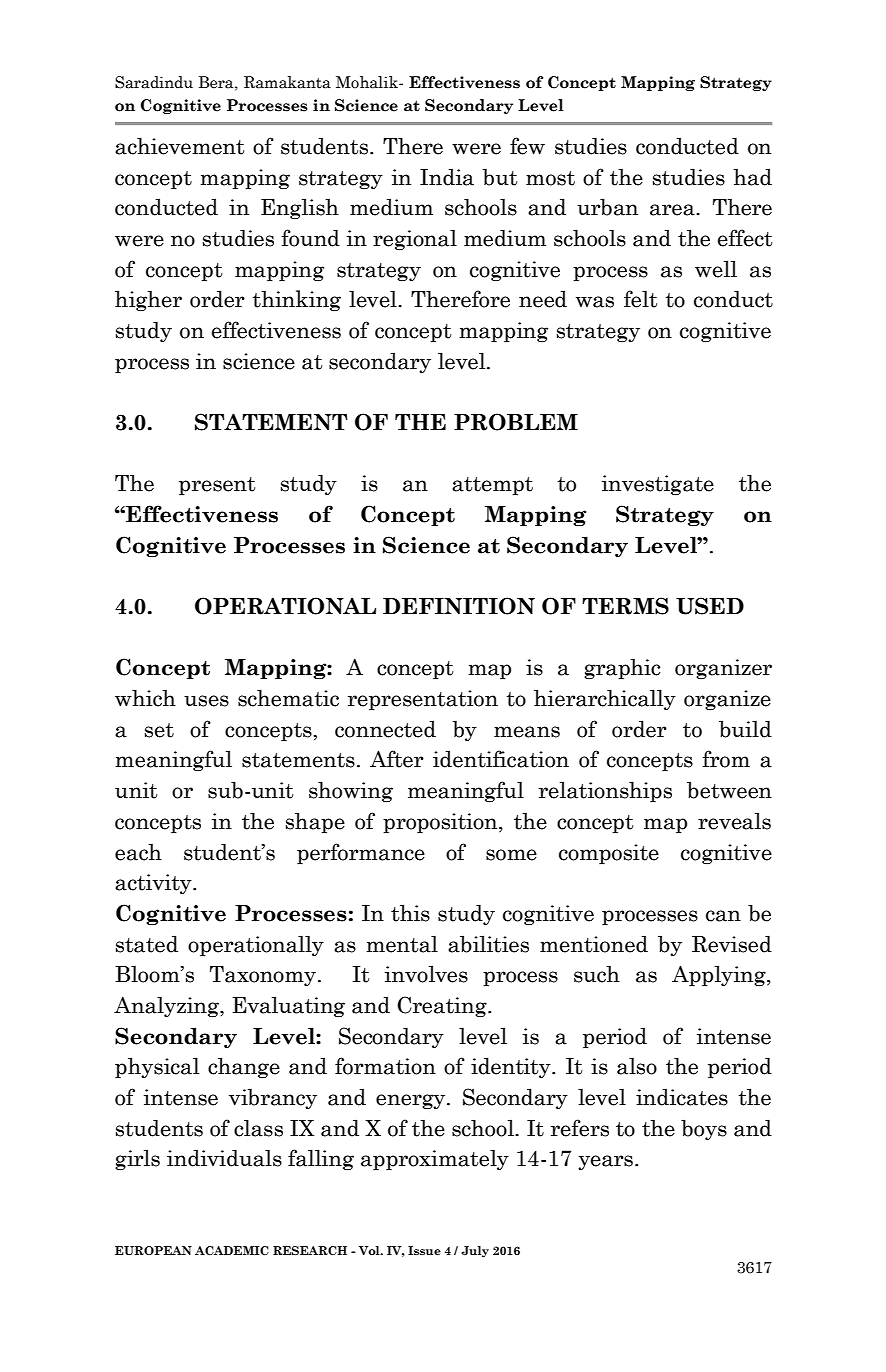 Image resolution: width=886 pixels, height=1372 pixels. What do you see at coordinates (492, 486) in the document?
I see `attempt` at bounding box center [492, 486].
